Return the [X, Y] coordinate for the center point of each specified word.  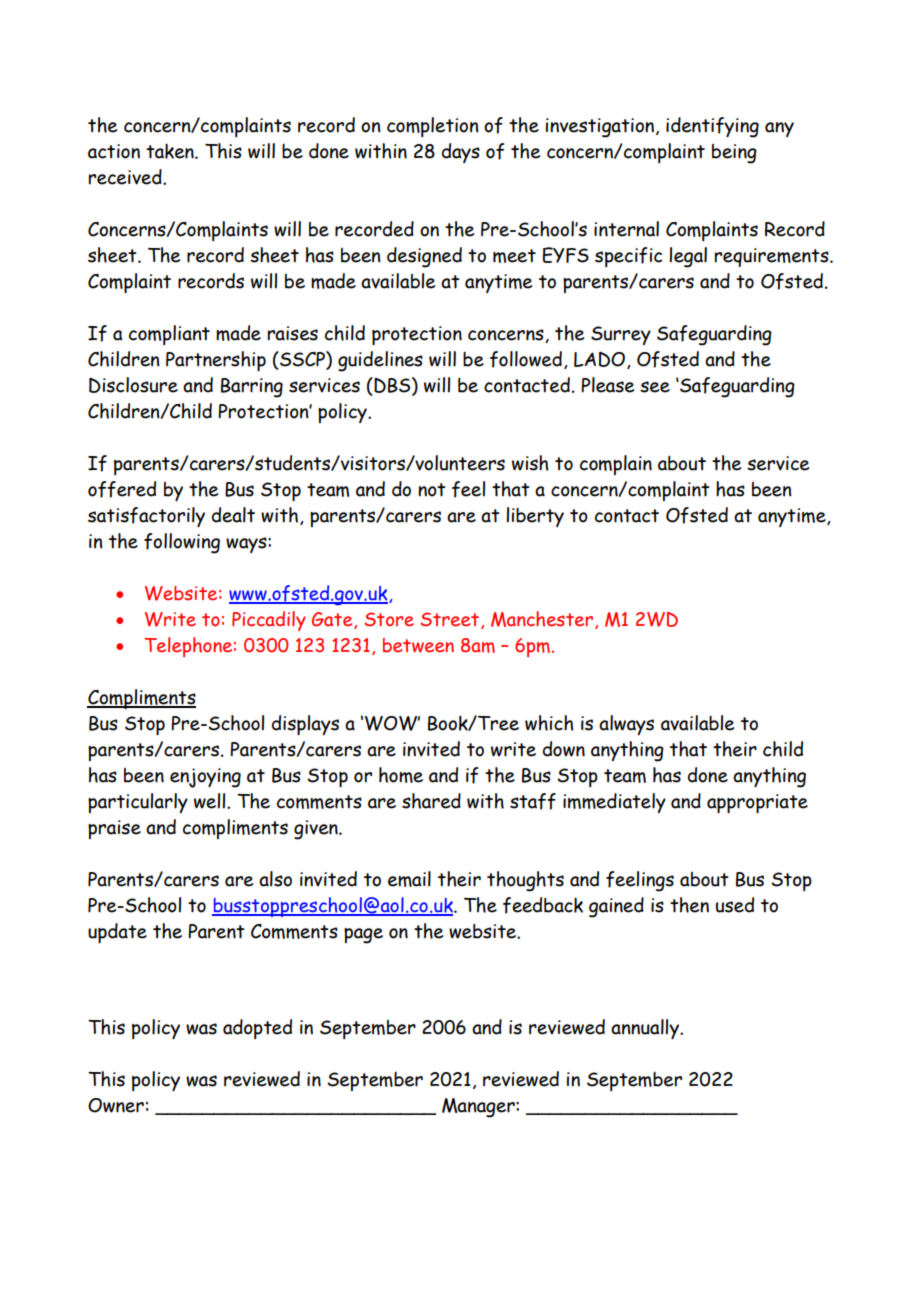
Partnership [216, 361]
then [689, 905]
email [409, 879]
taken [171, 151]
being [734, 154]
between [418, 645]
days [461, 153]
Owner [116, 1105]
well [211, 801]
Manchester [543, 620]
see [655, 387]
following [182, 543]
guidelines [380, 361]
